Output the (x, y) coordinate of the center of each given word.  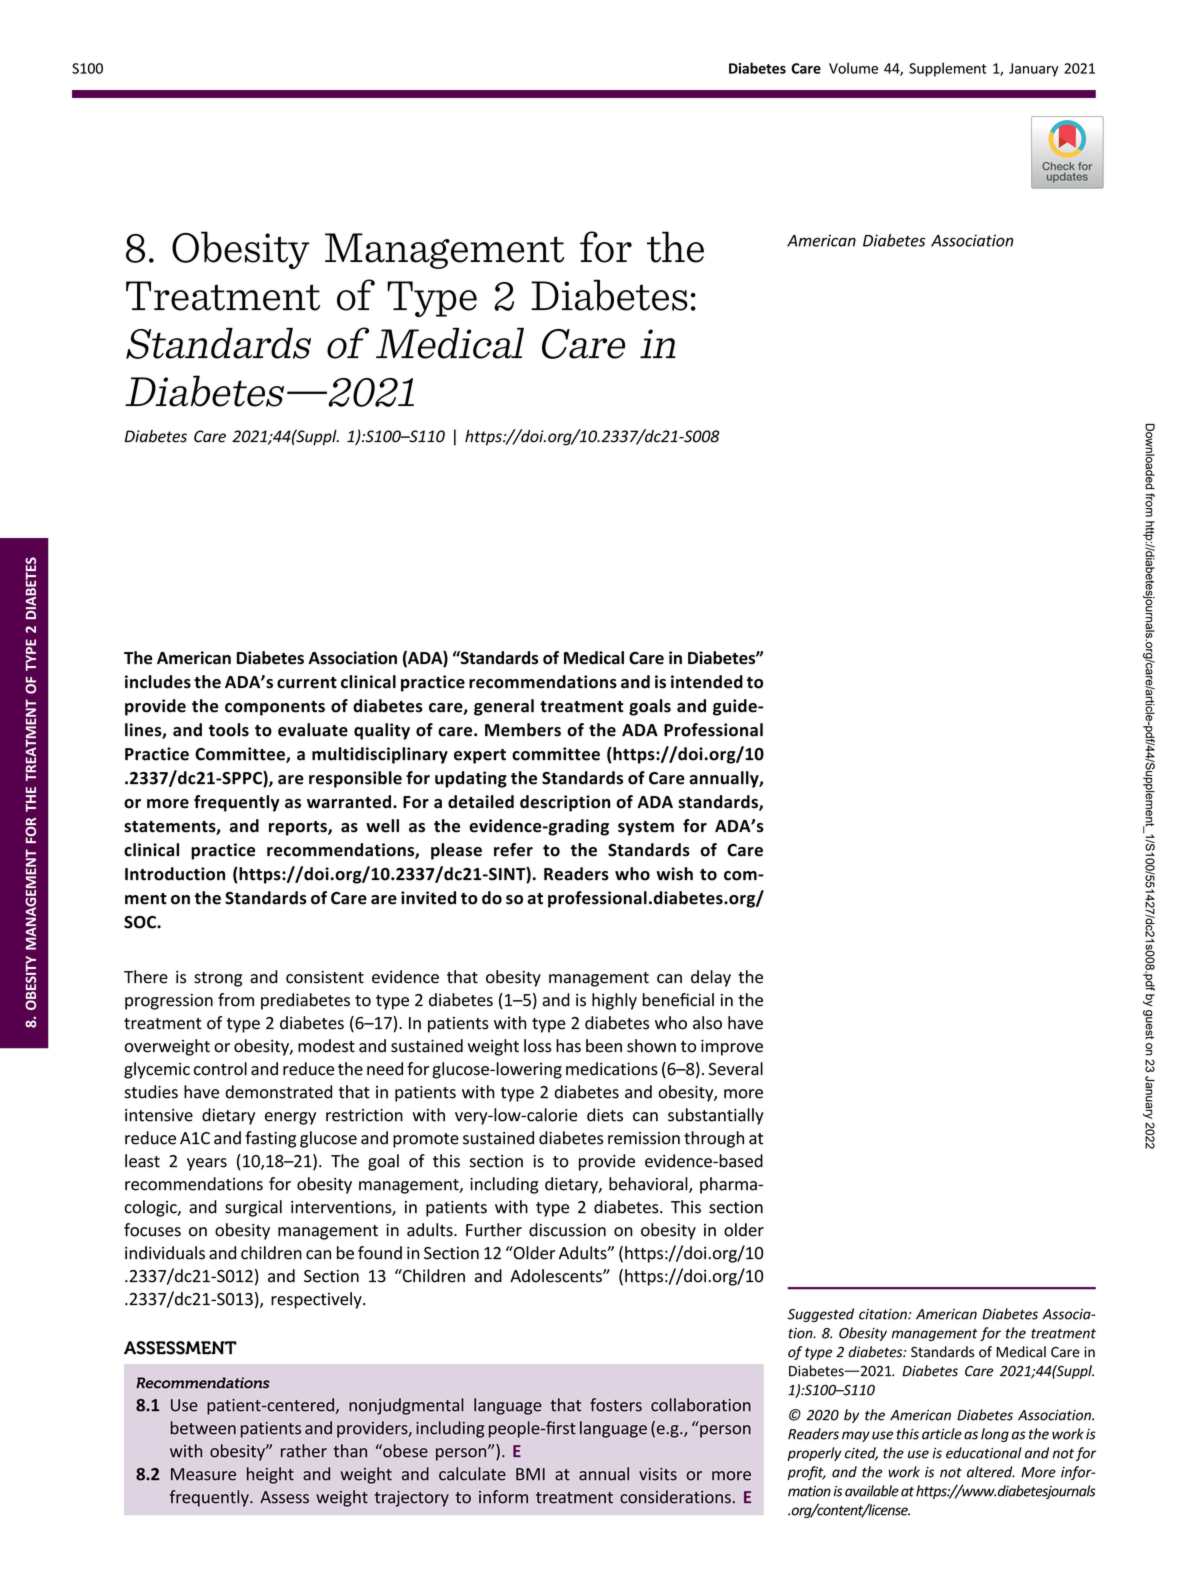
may (856, 1436)
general (504, 707)
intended (707, 682)
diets (605, 1115)
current (307, 683)
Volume (853, 68)
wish (674, 874)
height (270, 1475)
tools (229, 730)
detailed (481, 802)
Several (736, 1069)
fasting (270, 1139)
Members (523, 730)
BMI (530, 1474)
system (646, 828)
